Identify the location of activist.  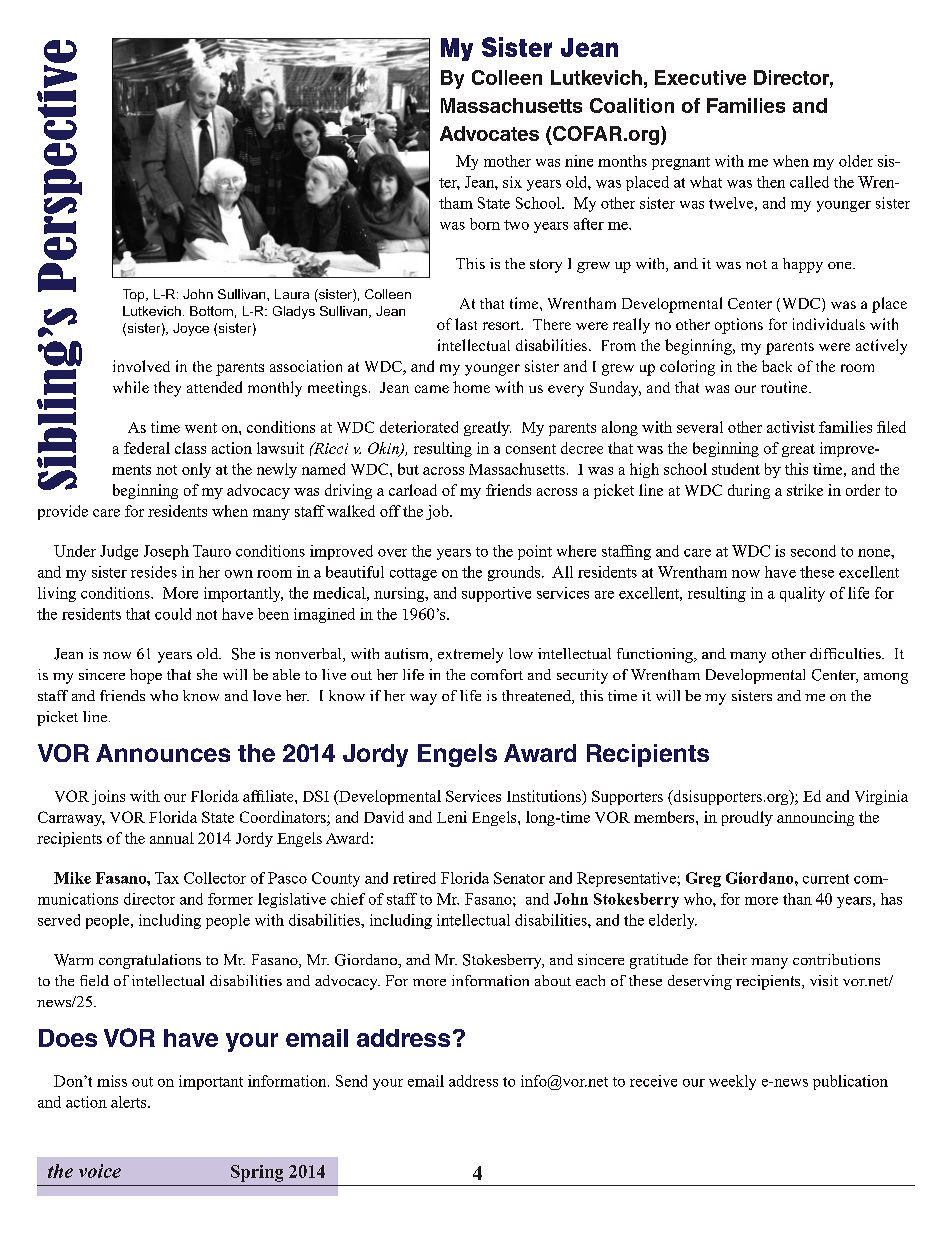
(791, 427).
